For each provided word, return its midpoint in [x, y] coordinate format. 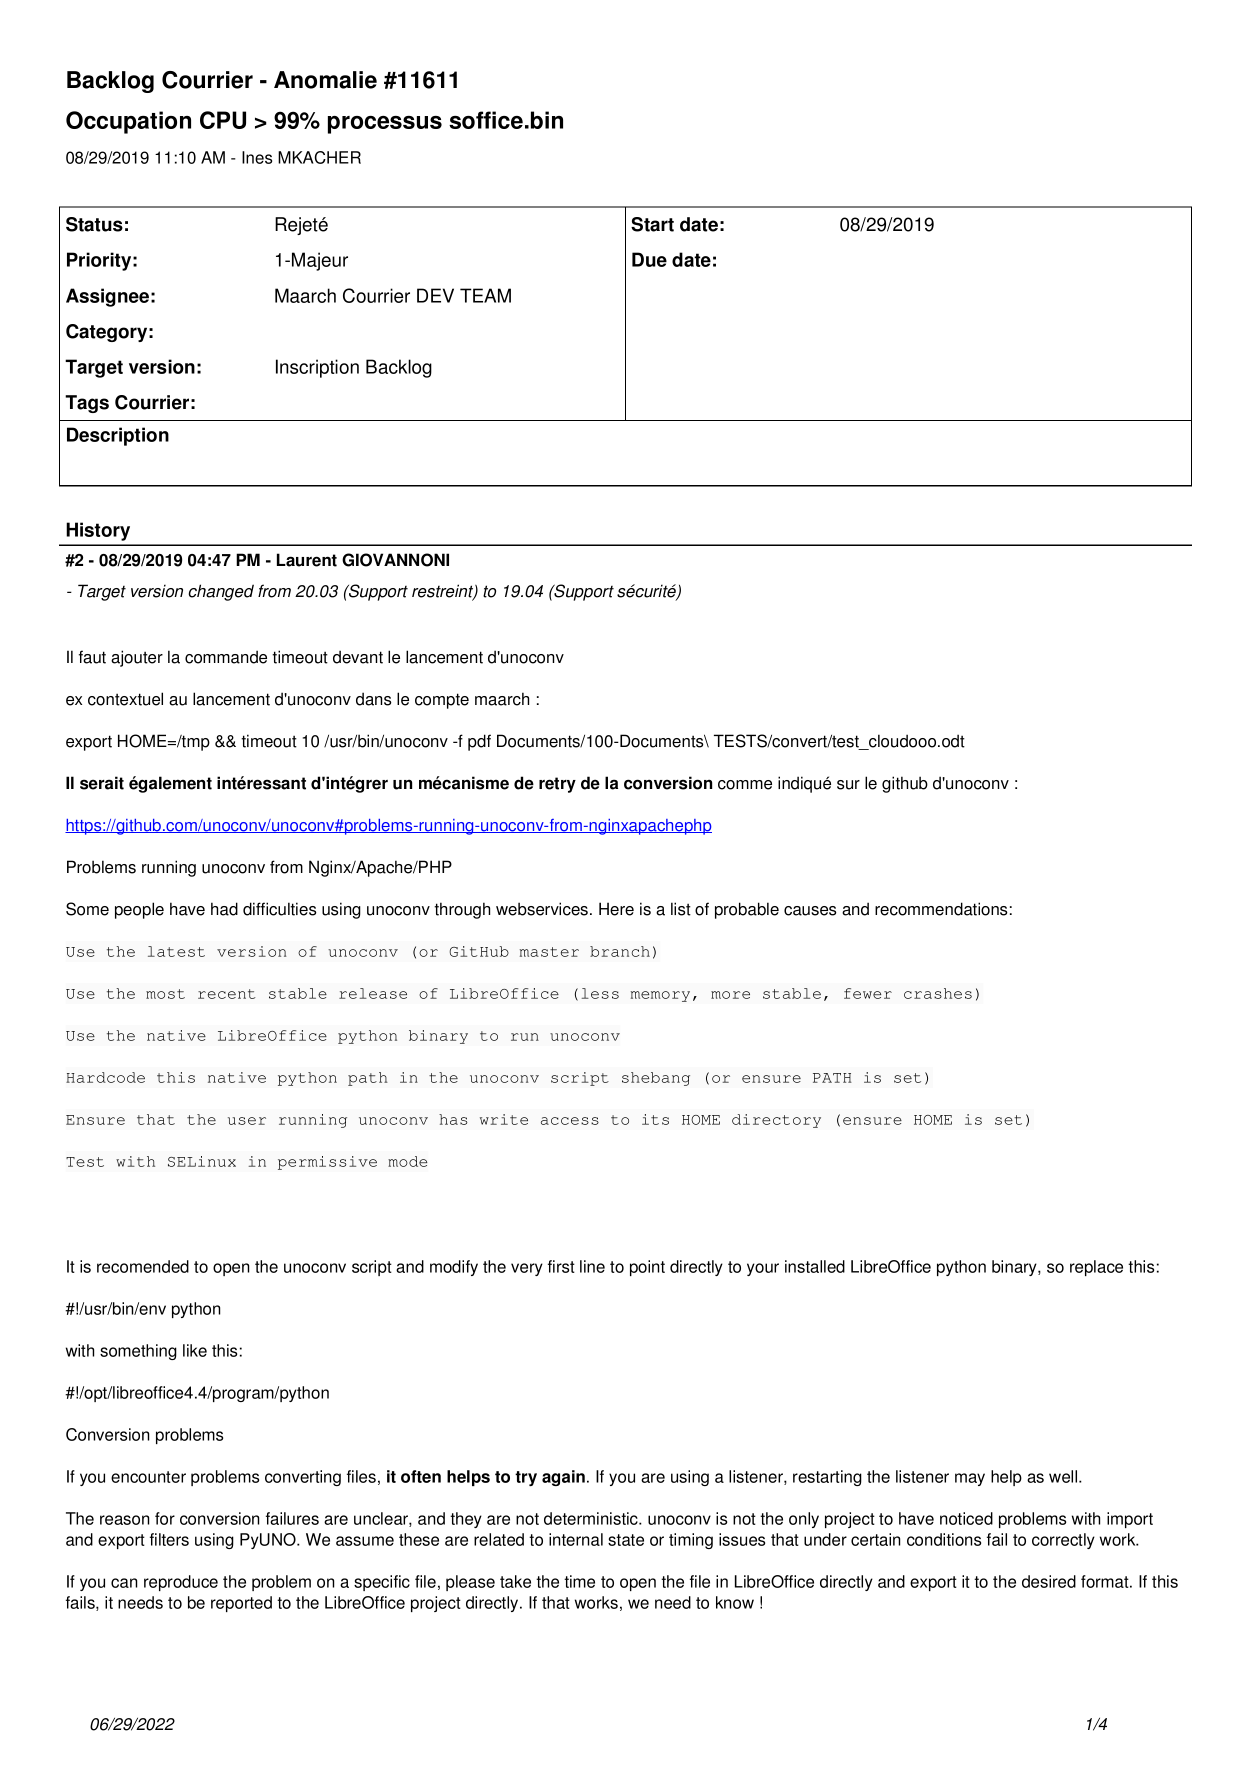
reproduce [181, 1583]
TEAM [485, 295]
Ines [257, 157]
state [626, 1540]
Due [649, 259]
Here [616, 909]
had [224, 909]
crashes [938, 993]
